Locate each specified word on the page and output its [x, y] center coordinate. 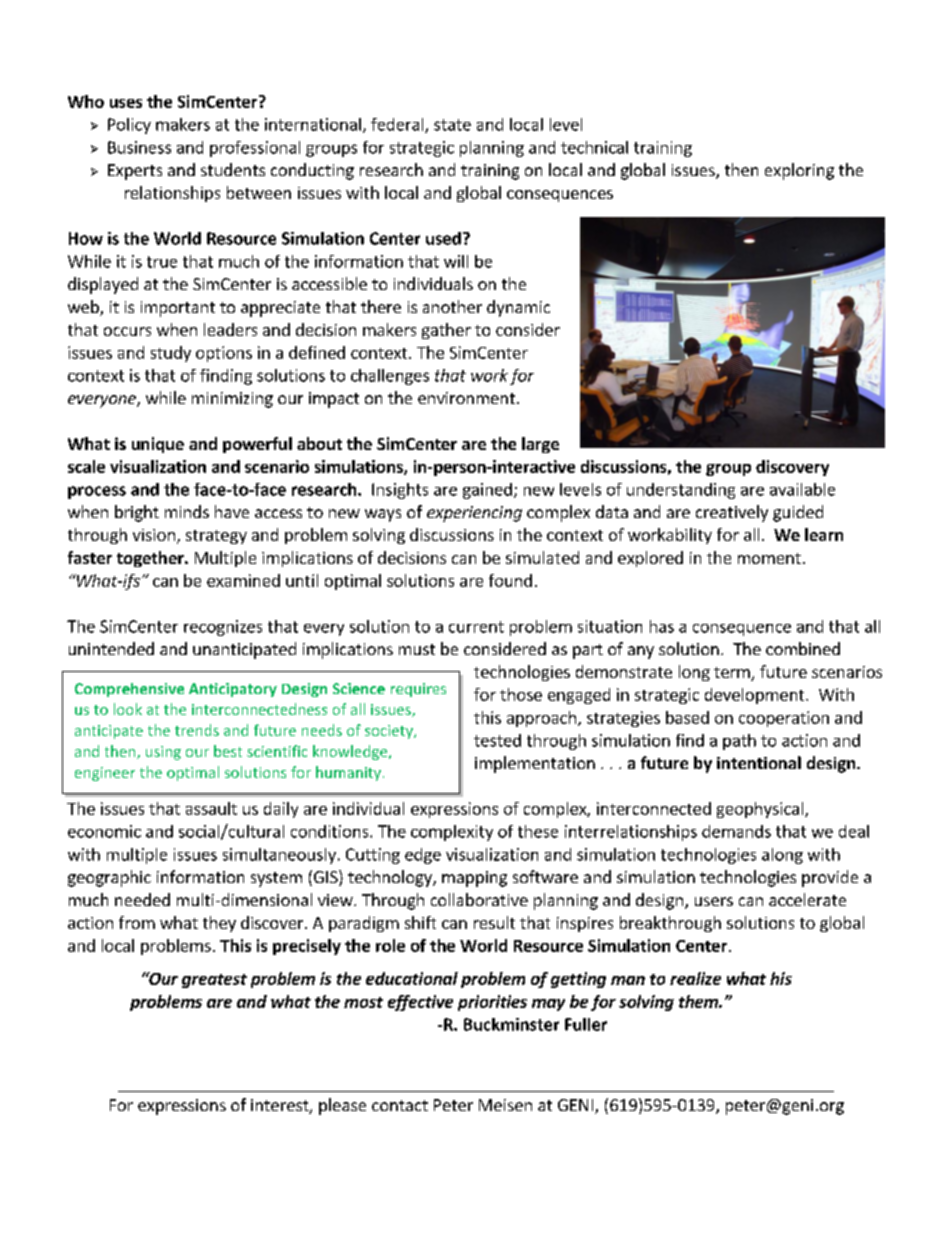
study [171, 354]
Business [139, 147]
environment [466, 398]
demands [736, 831]
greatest [214, 981]
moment [769, 558]
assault [211, 808]
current [476, 627]
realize [695, 978]
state [452, 125]
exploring [799, 171]
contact [400, 1105]
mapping [474, 879]
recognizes [223, 628]
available [802, 489]
